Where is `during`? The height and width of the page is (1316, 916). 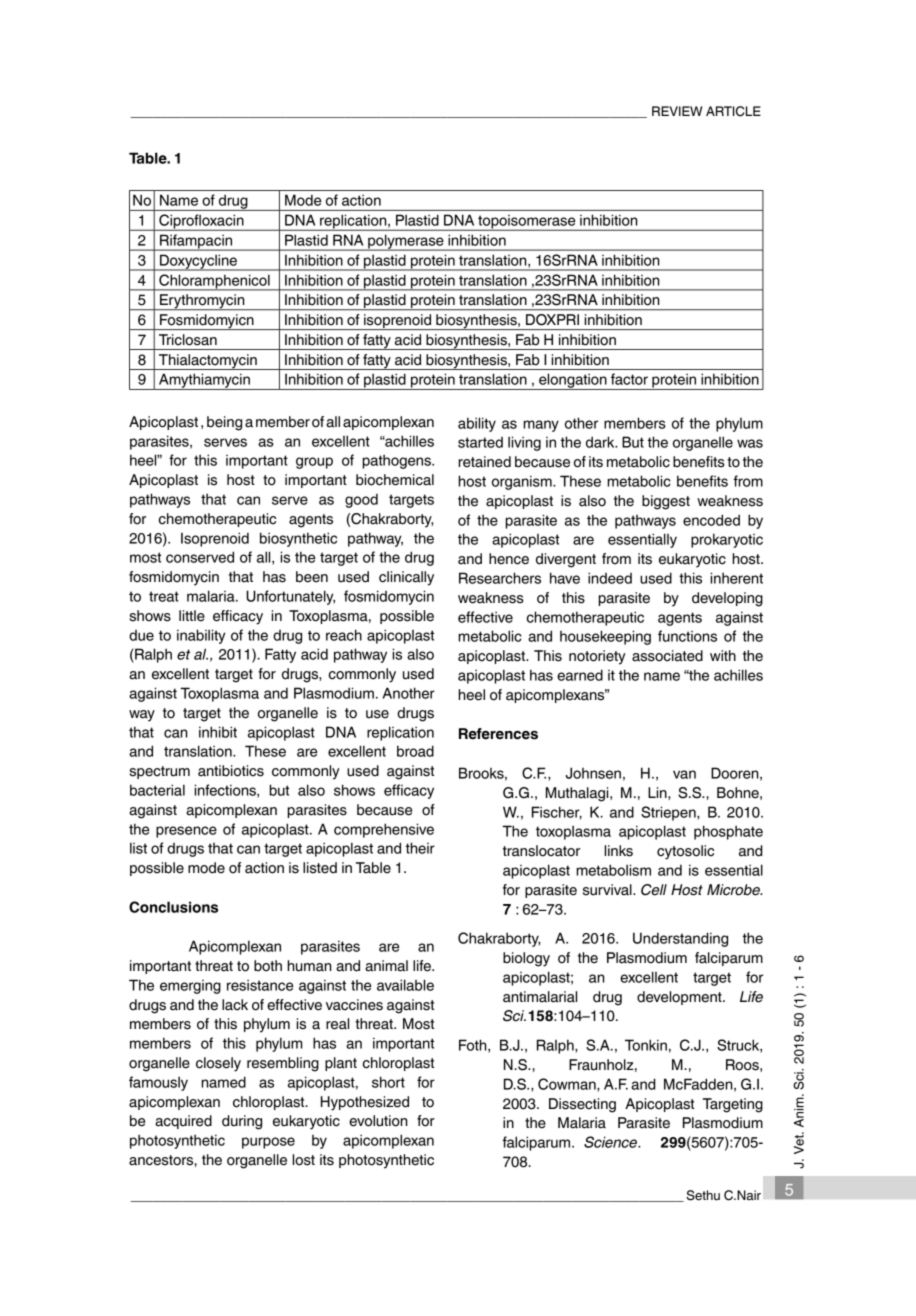 during is located at coordinates (242, 1122).
